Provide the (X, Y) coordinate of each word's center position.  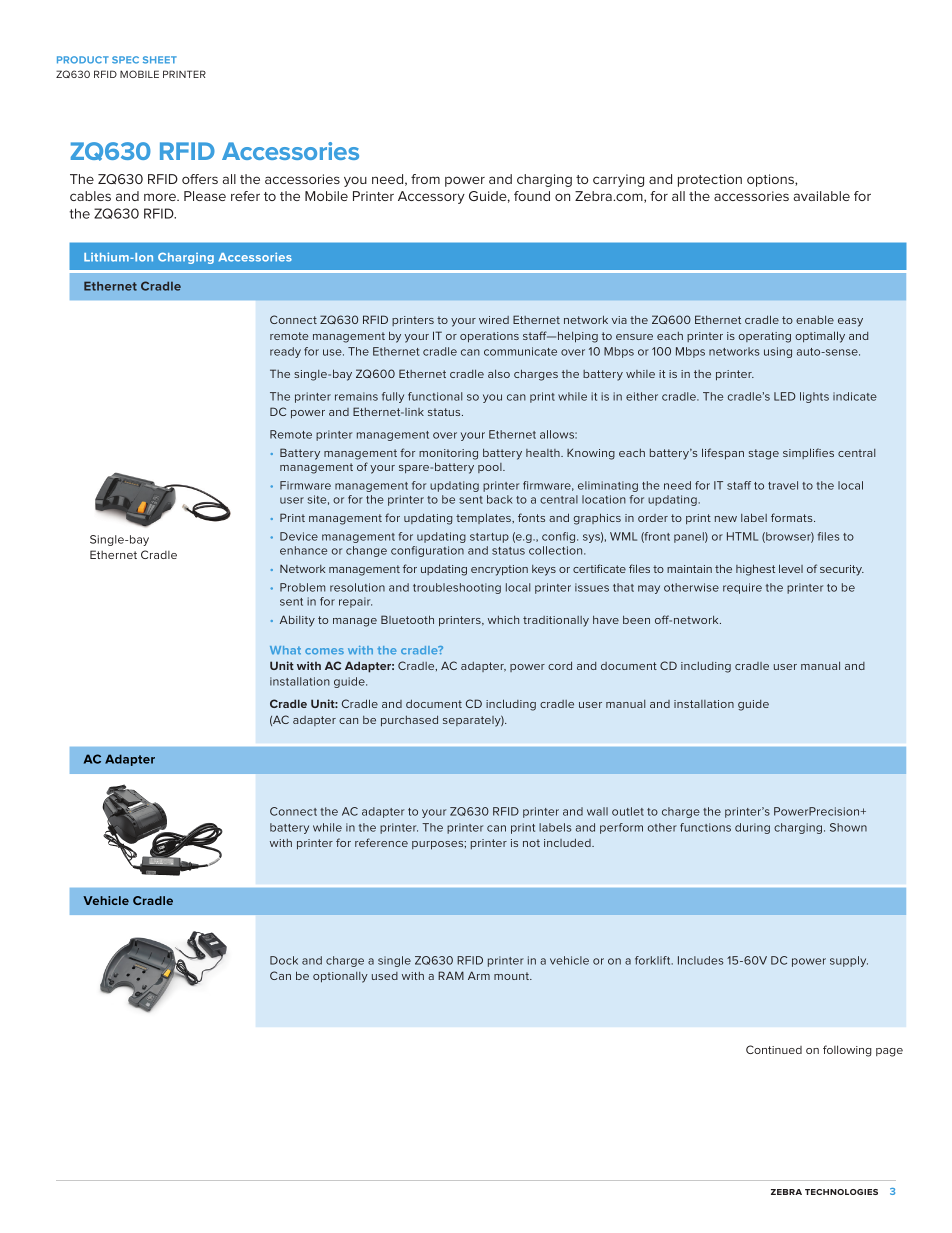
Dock (284, 960)
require (742, 588)
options (771, 180)
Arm (479, 975)
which (503, 619)
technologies (841, 1192)
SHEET (160, 60)
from (425, 179)
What (285, 650)
